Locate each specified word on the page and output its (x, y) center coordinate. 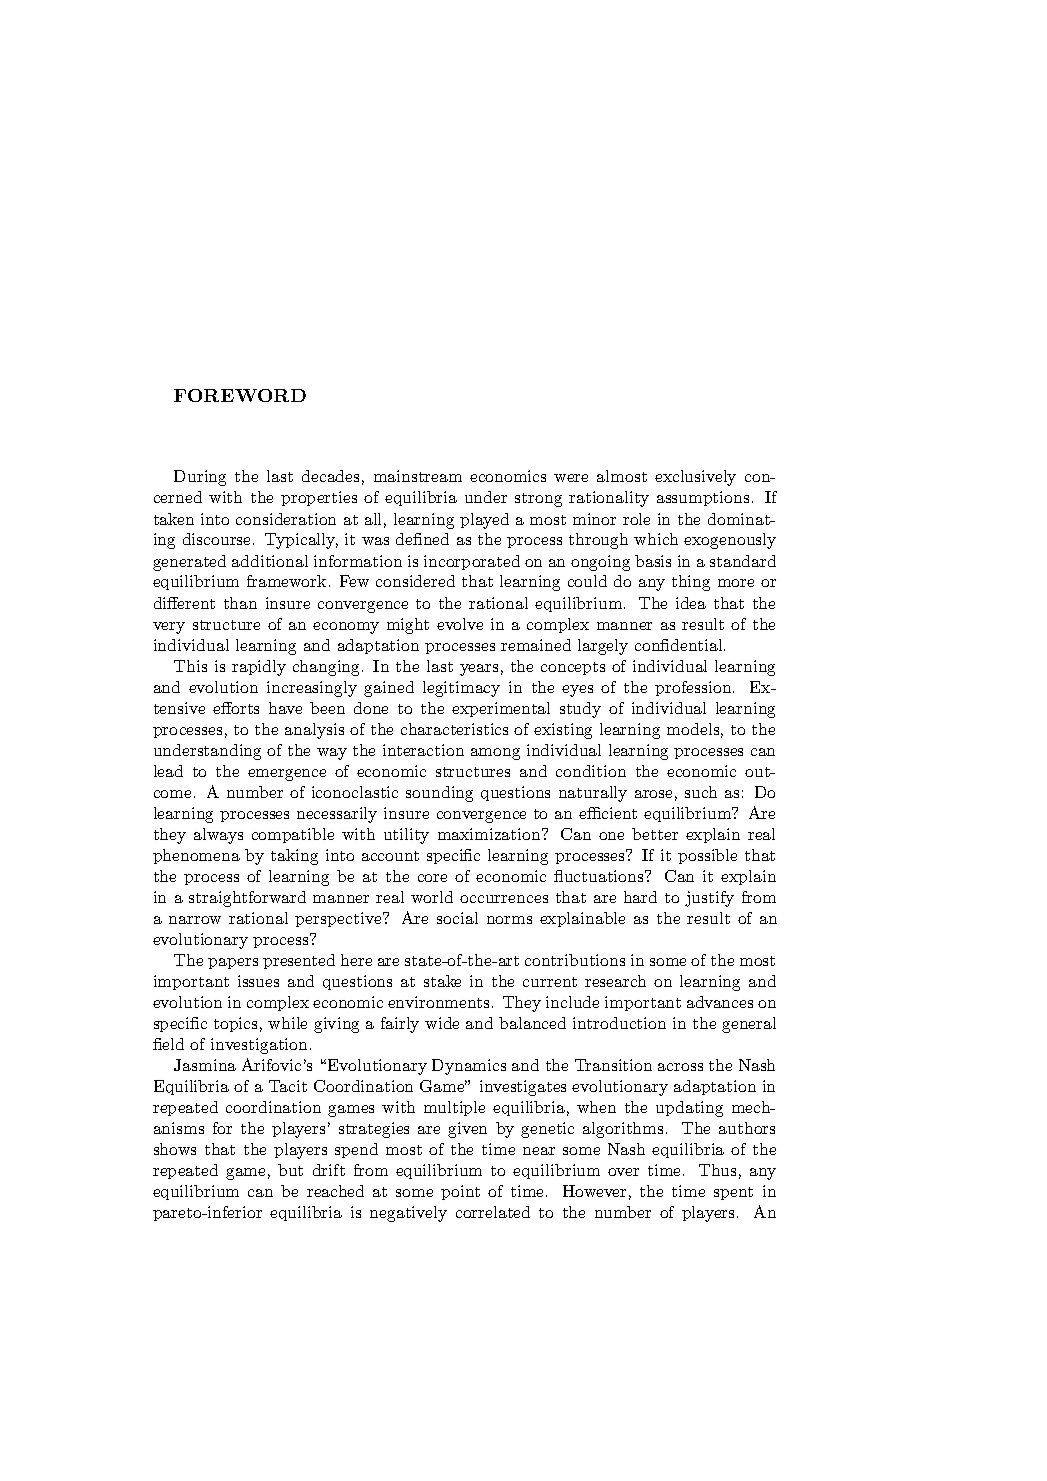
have (285, 708)
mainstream (418, 476)
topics (235, 1024)
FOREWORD (240, 395)
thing (691, 583)
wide (442, 1023)
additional (270, 561)
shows (175, 1149)
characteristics (454, 729)
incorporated (472, 562)
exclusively (695, 478)
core (432, 878)
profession (694, 688)
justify (709, 899)
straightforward (247, 899)
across (680, 1067)
